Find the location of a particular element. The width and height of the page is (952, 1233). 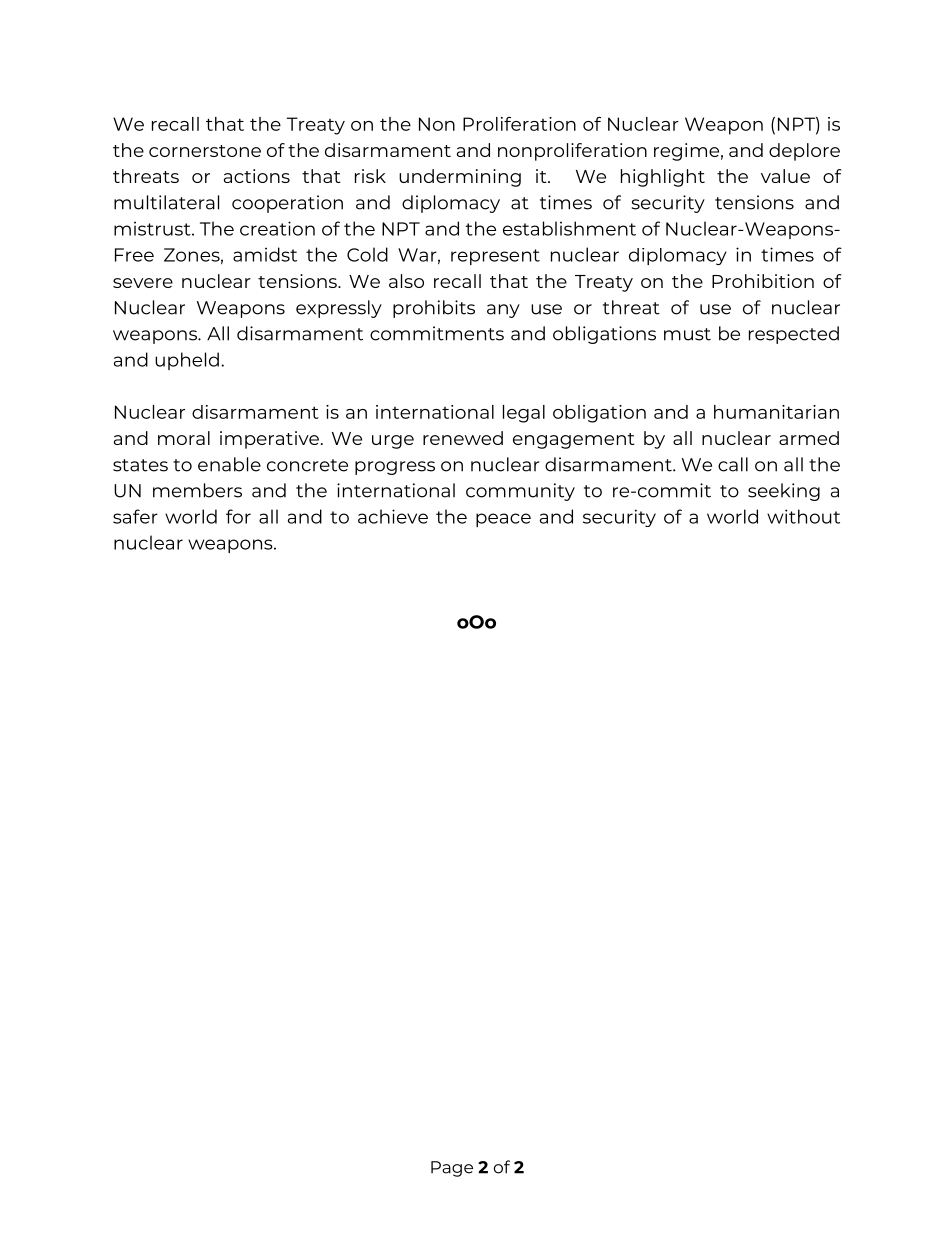

seeking is located at coordinates (784, 492).
